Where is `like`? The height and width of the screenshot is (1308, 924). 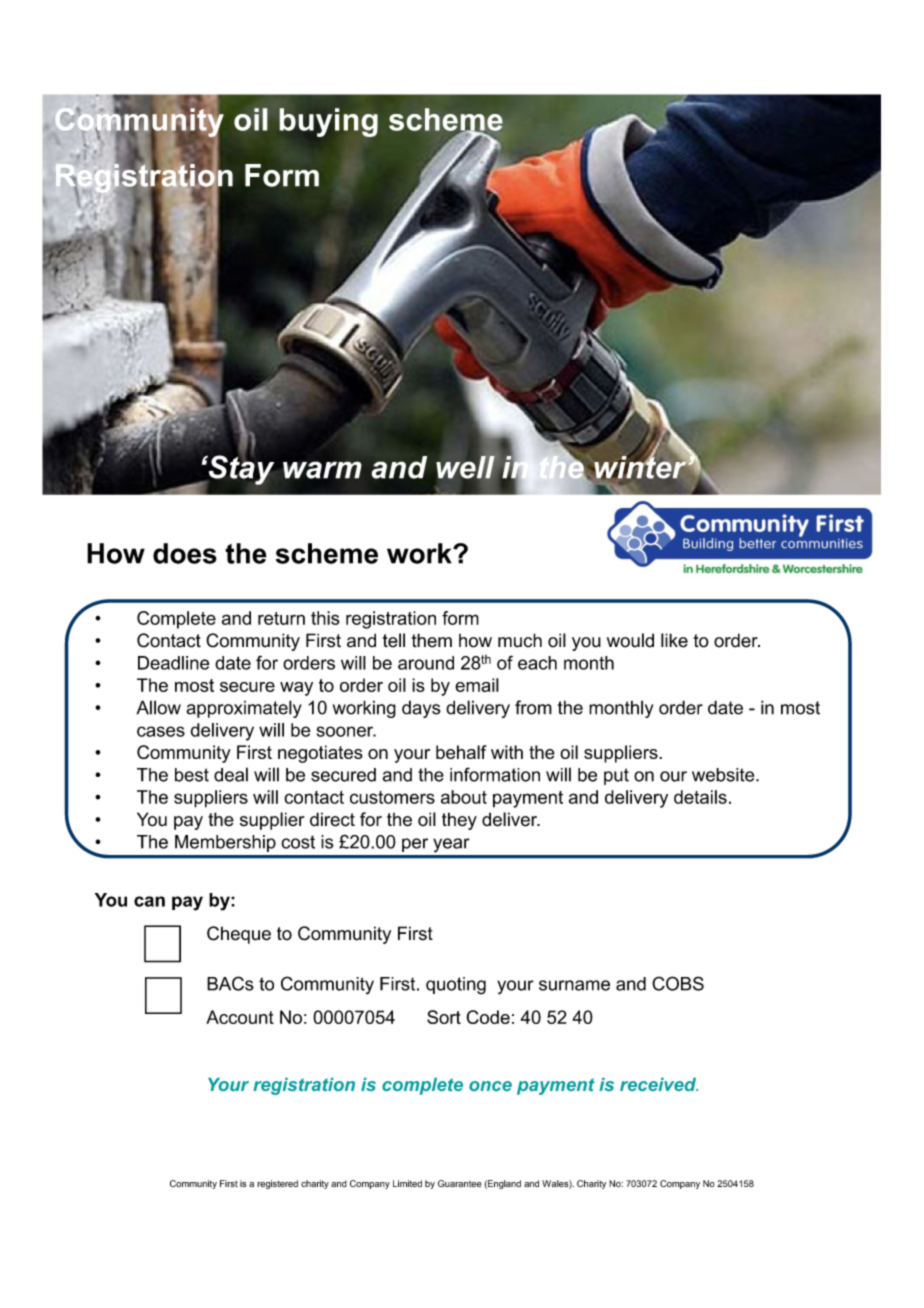 like is located at coordinates (674, 640).
